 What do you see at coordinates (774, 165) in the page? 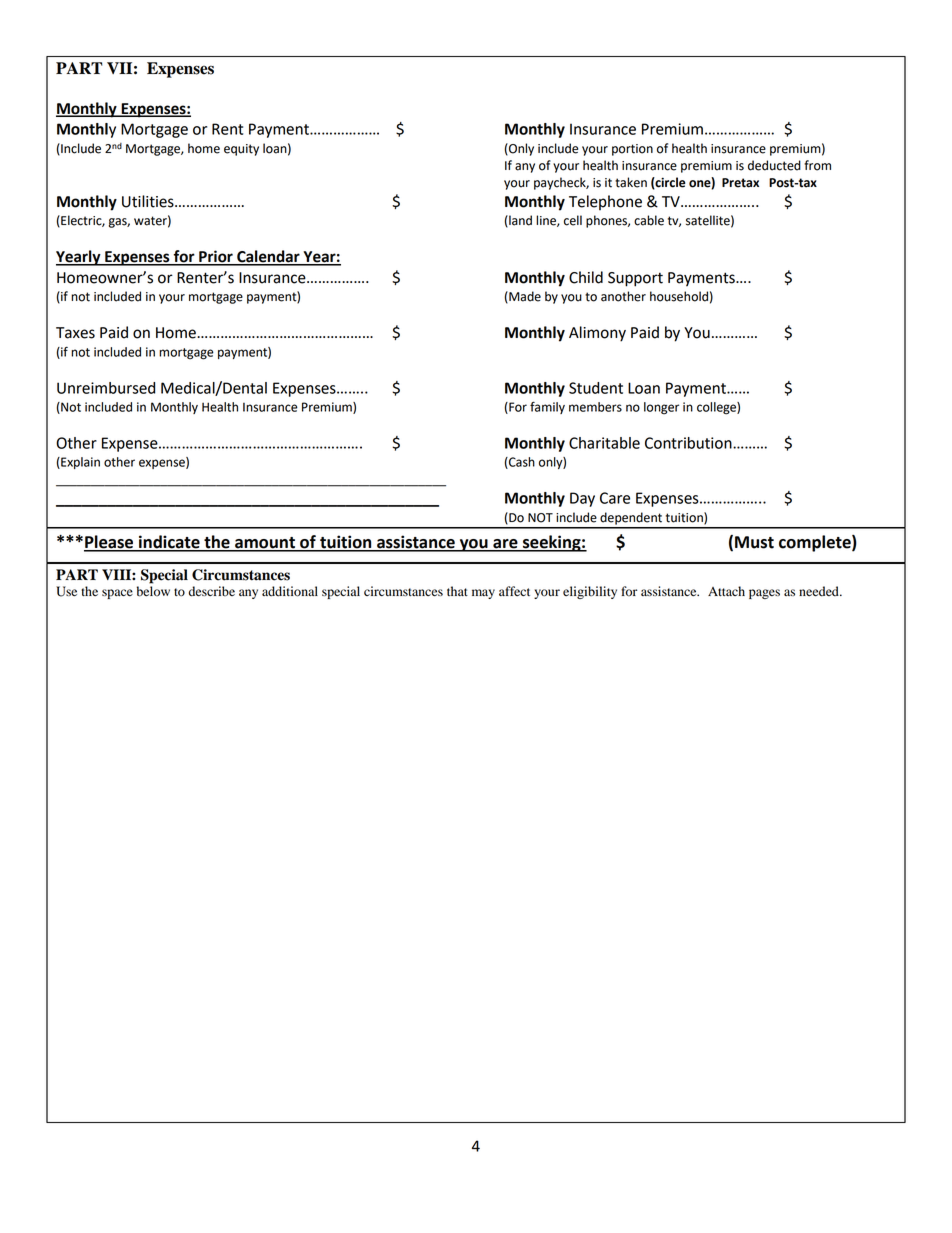
I see `deducted` at bounding box center [774, 165].
